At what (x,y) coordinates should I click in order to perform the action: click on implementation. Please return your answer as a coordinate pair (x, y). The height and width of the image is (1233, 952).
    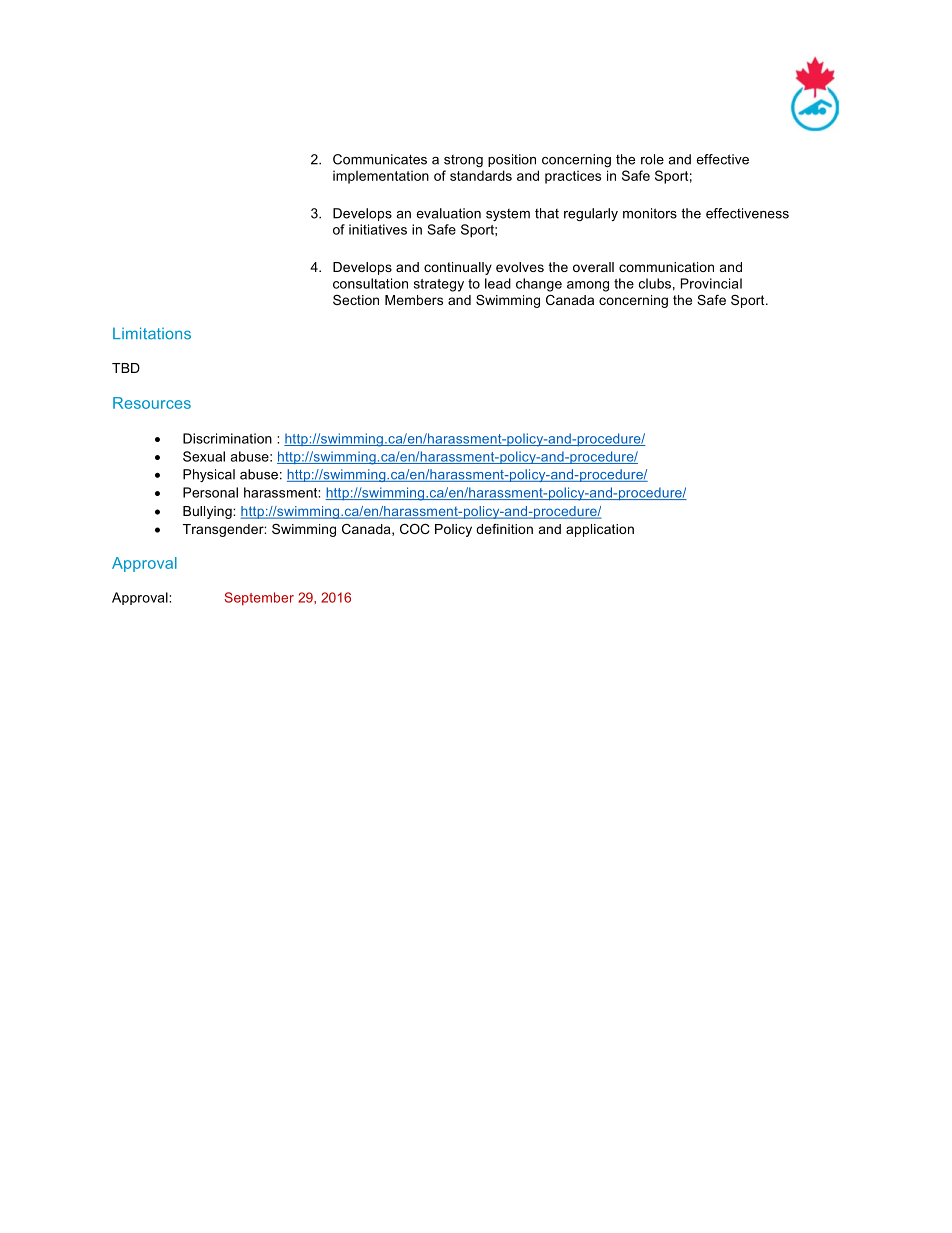
    Looking at the image, I should click on (381, 177).
